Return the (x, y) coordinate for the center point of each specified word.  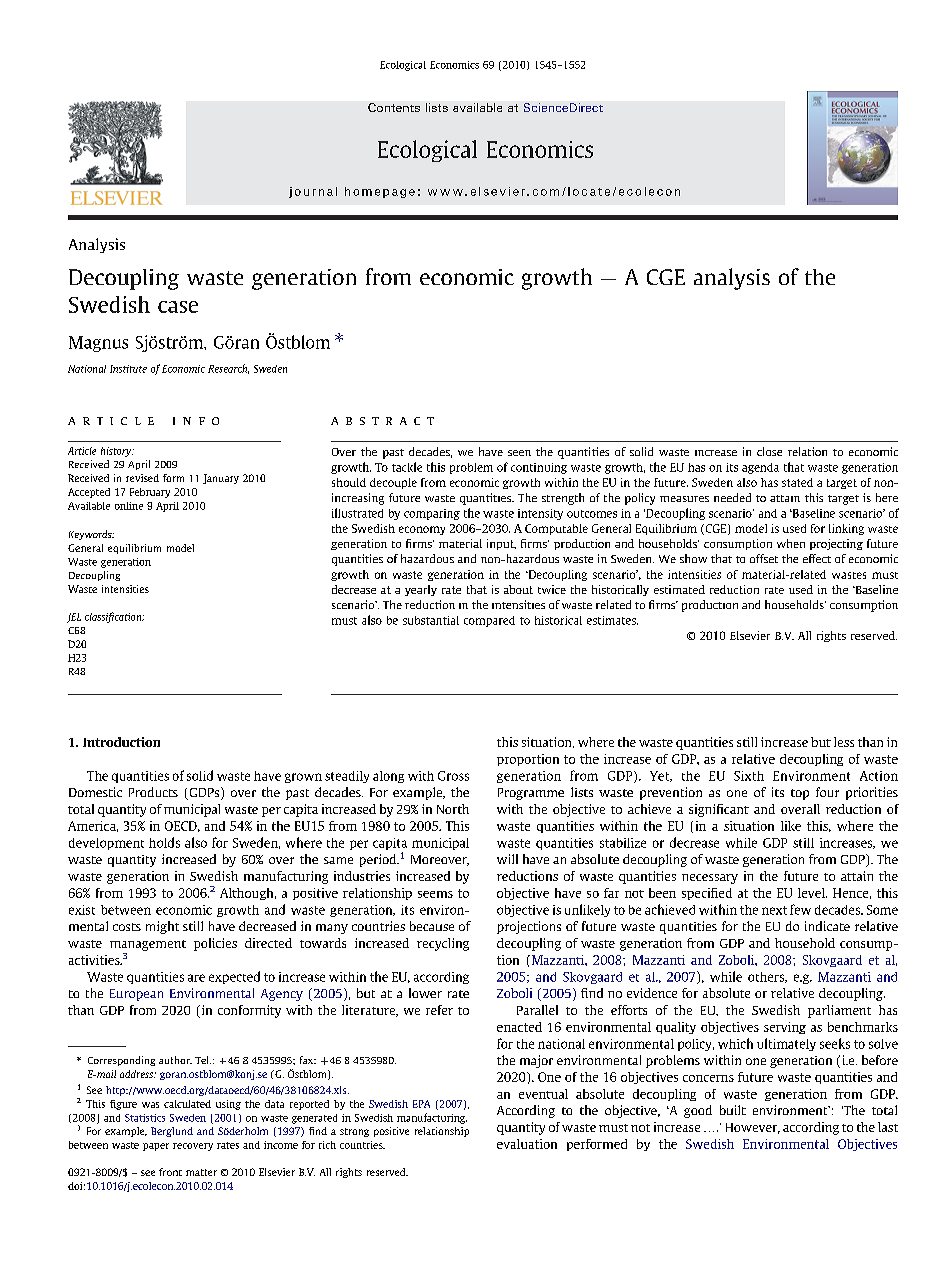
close (769, 451)
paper (156, 1147)
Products (153, 792)
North (453, 809)
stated (797, 482)
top (800, 794)
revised (142, 478)
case (178, 307)
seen (519, 453)
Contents (394, 107)
